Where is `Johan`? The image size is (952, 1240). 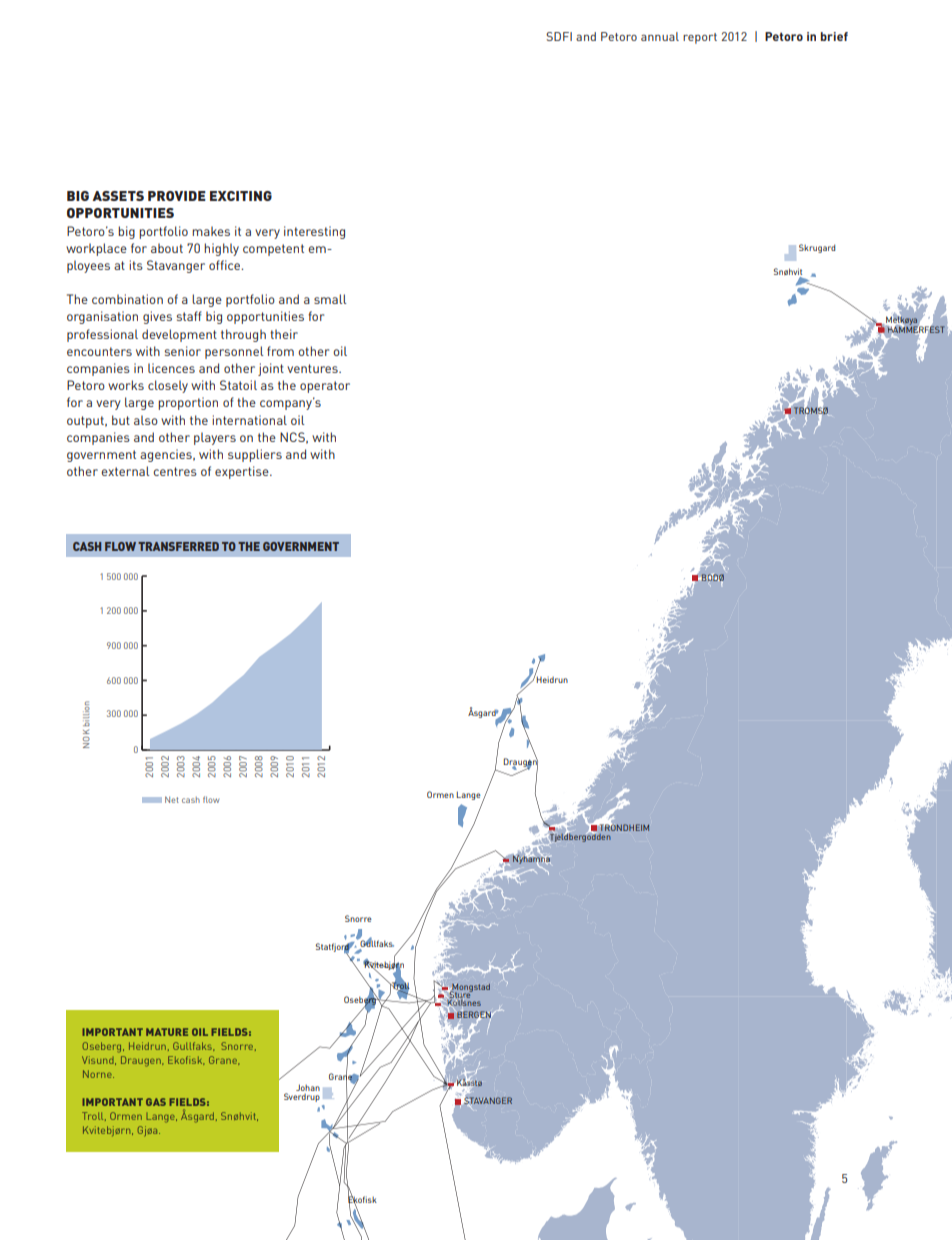 Johan is located at coordinates (308, 1087).
